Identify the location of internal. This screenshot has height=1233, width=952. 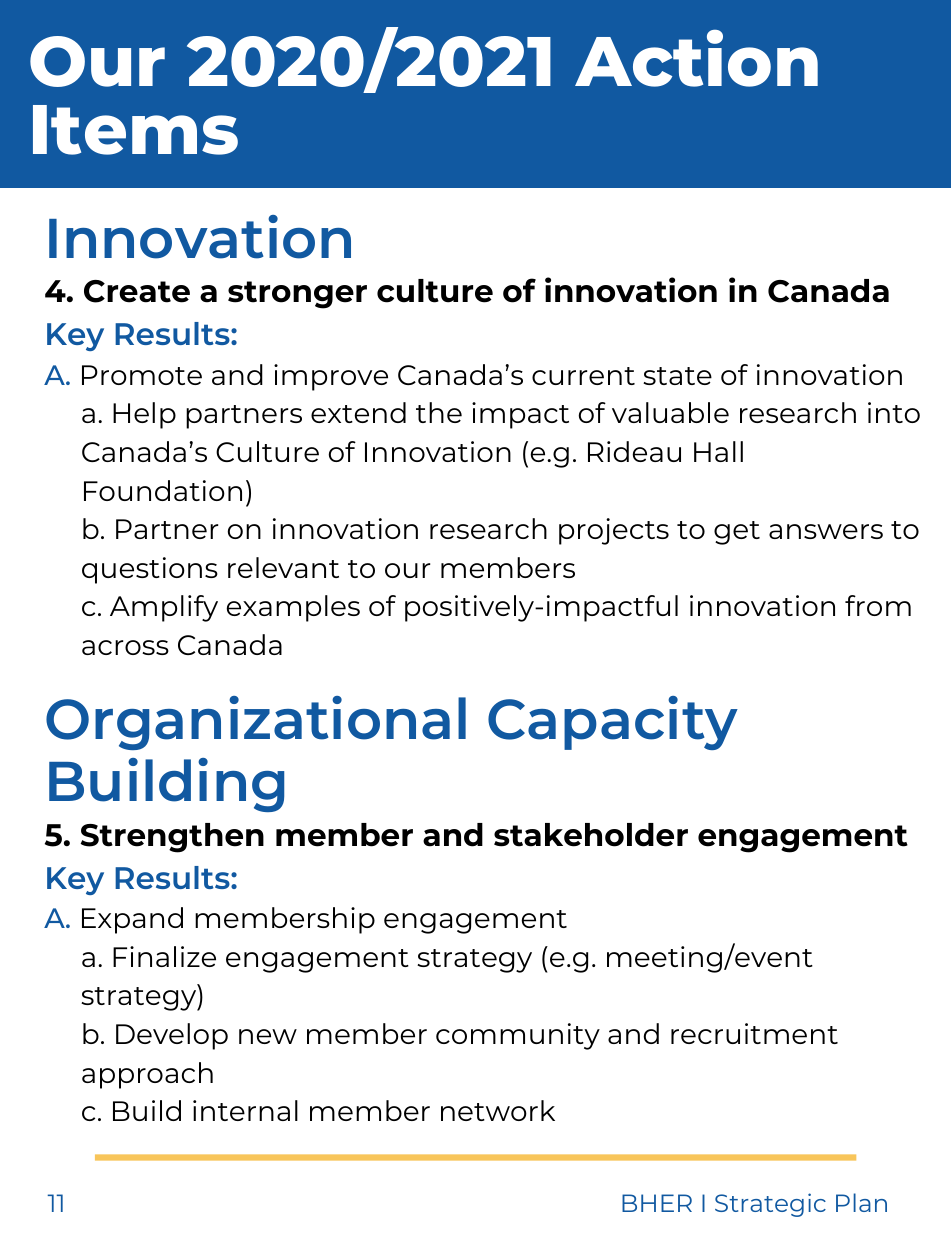
(245, 1110).
